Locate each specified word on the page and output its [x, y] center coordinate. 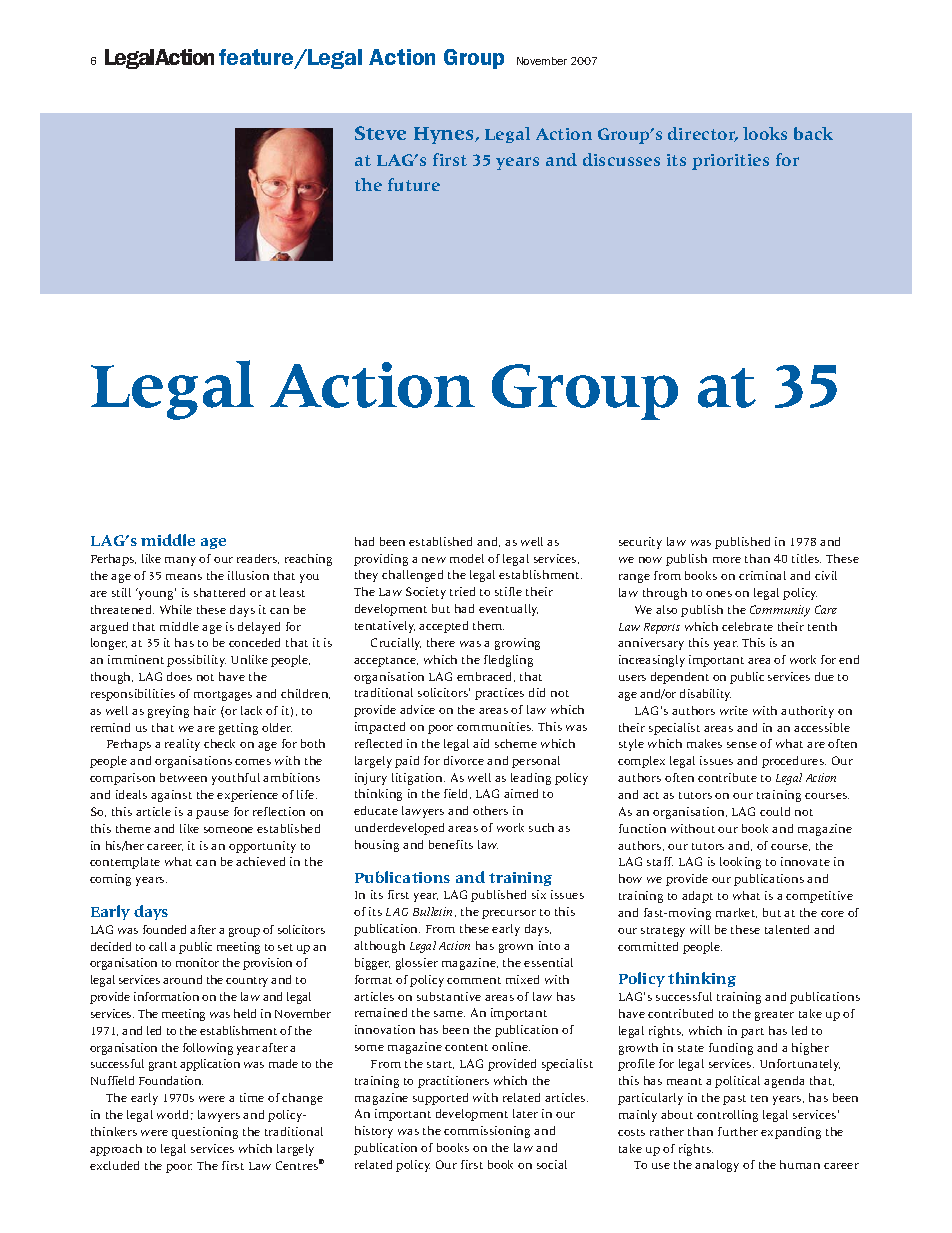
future [414, 184]
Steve [380, 133]
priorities [730, 162]
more [727, 560]
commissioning [487, 1132]
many [180, 561]
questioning [205, 1133]
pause [212, 814]
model [467, 558]
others [490, 810]
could [775, 811]
